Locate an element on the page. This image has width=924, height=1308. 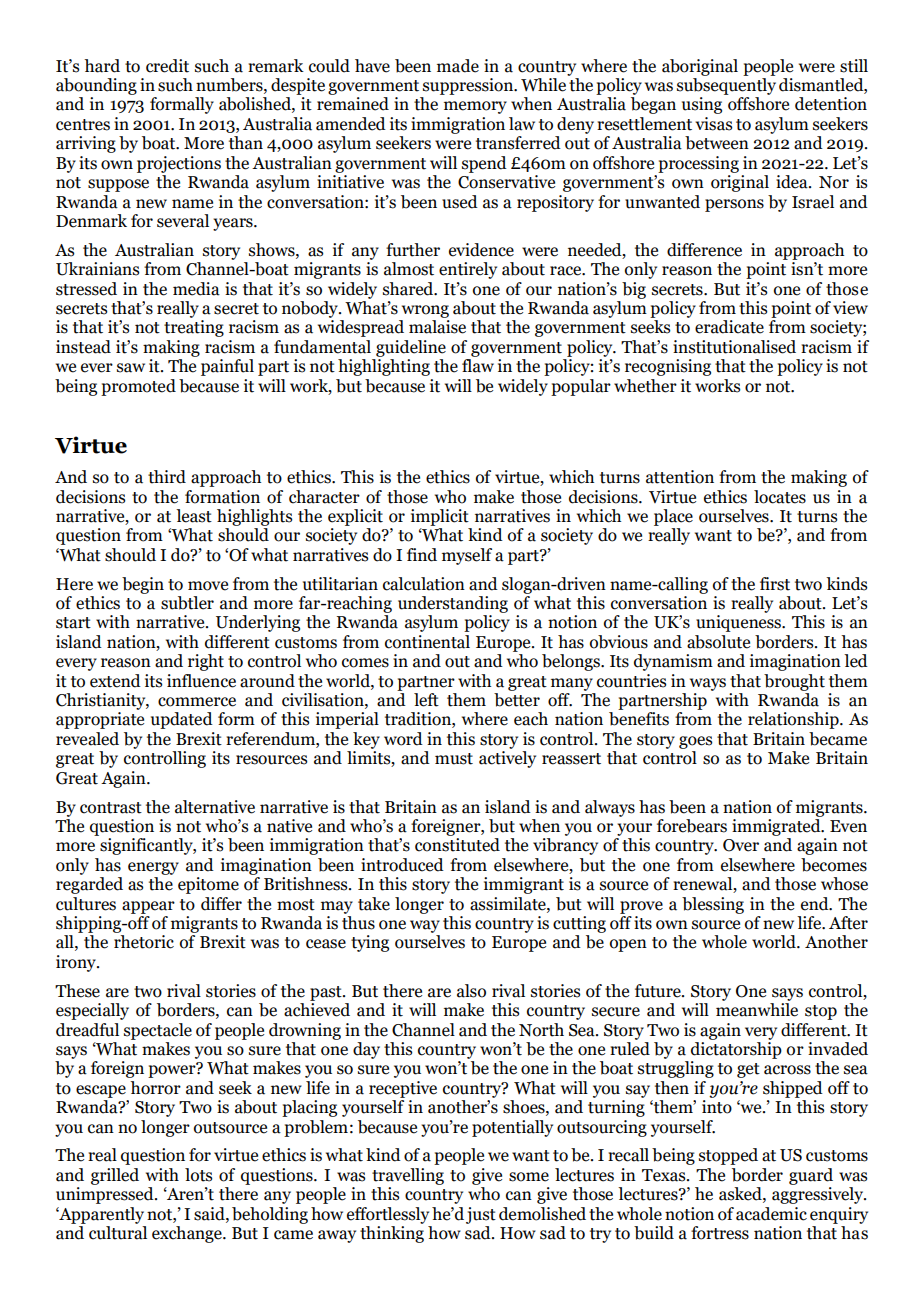
credit is located at coordinates (167, 66).
